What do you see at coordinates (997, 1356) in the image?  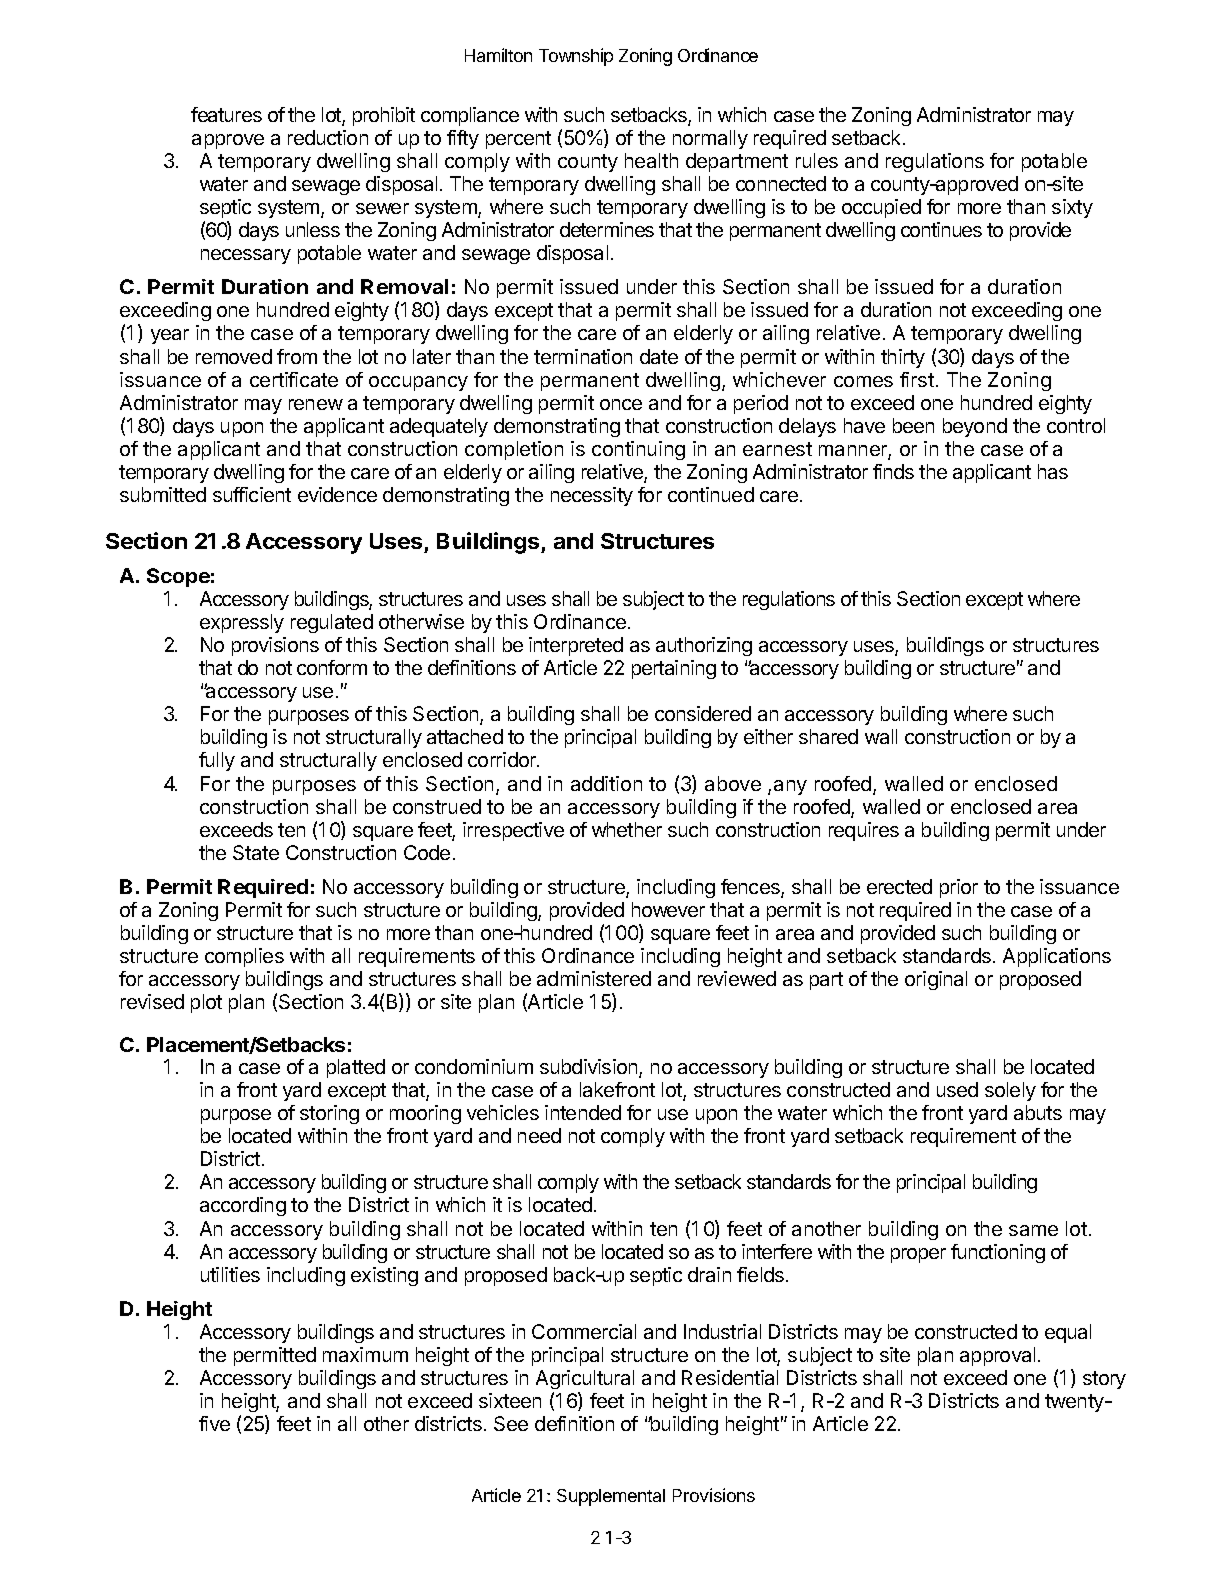 I see `approval` at bounding box center [997, 1356].
